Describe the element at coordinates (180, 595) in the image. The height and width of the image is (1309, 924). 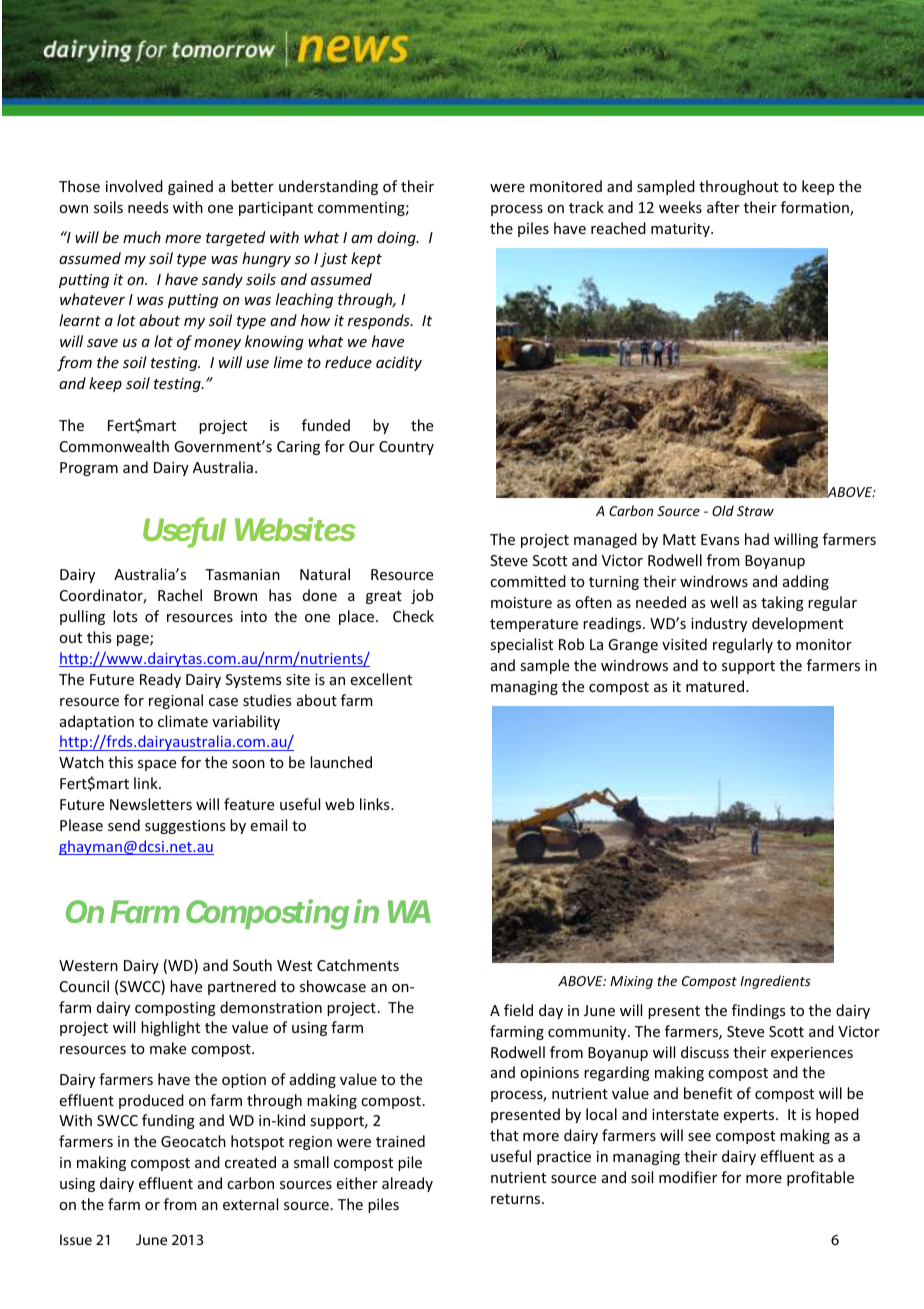
I see `Rachel` at that location.
